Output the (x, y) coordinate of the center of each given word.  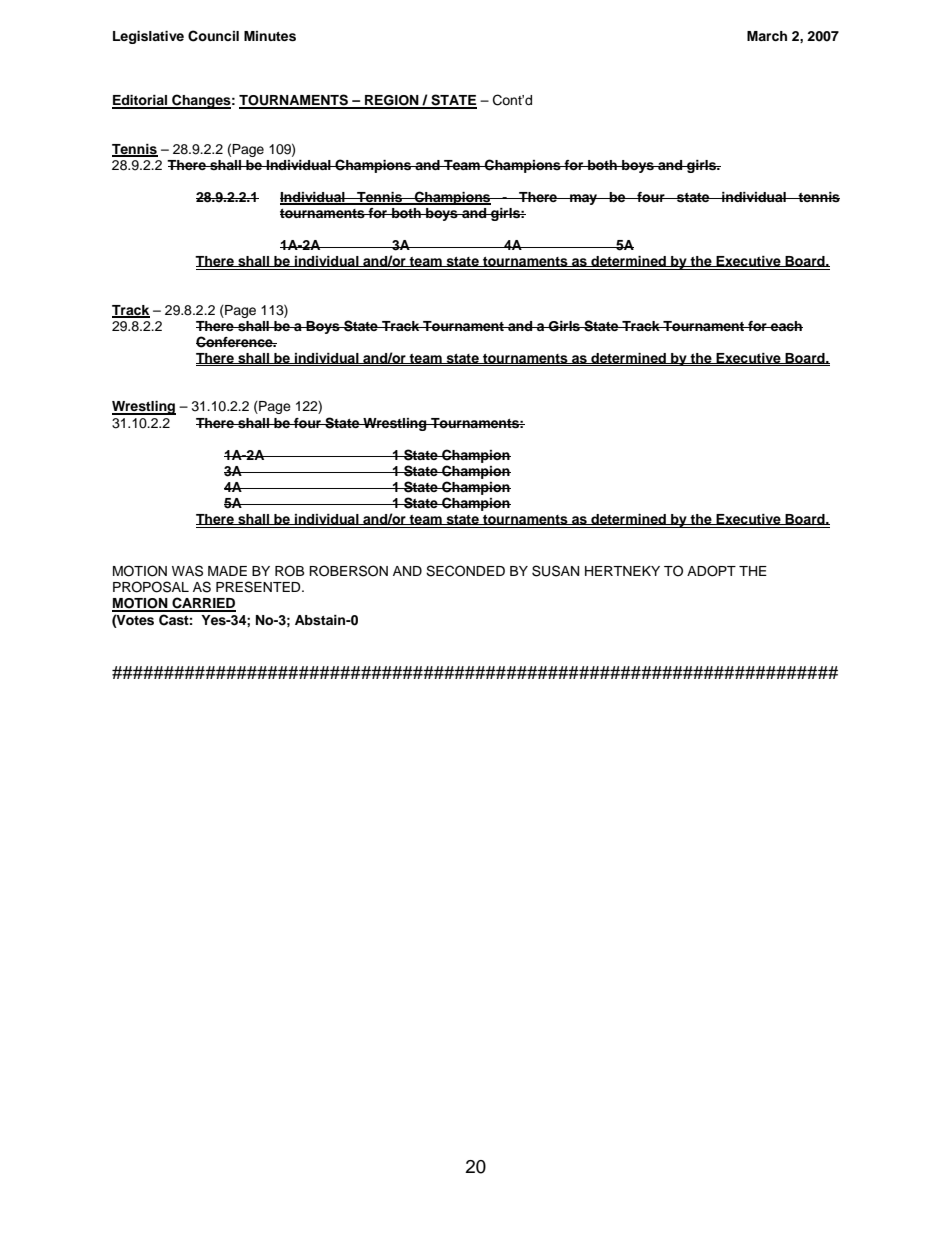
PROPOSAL (151, 587)
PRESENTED (259, 587)
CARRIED (203, 604)
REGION (392, 101)
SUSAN (555, 571)
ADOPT (711, 571)
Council (213, 36)
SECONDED (465, 571)
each (786, 326)
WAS (187, 571)
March (767, 36)
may (584, 199)
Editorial (141, 101)
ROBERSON (348, 571)
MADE (227, 571)
